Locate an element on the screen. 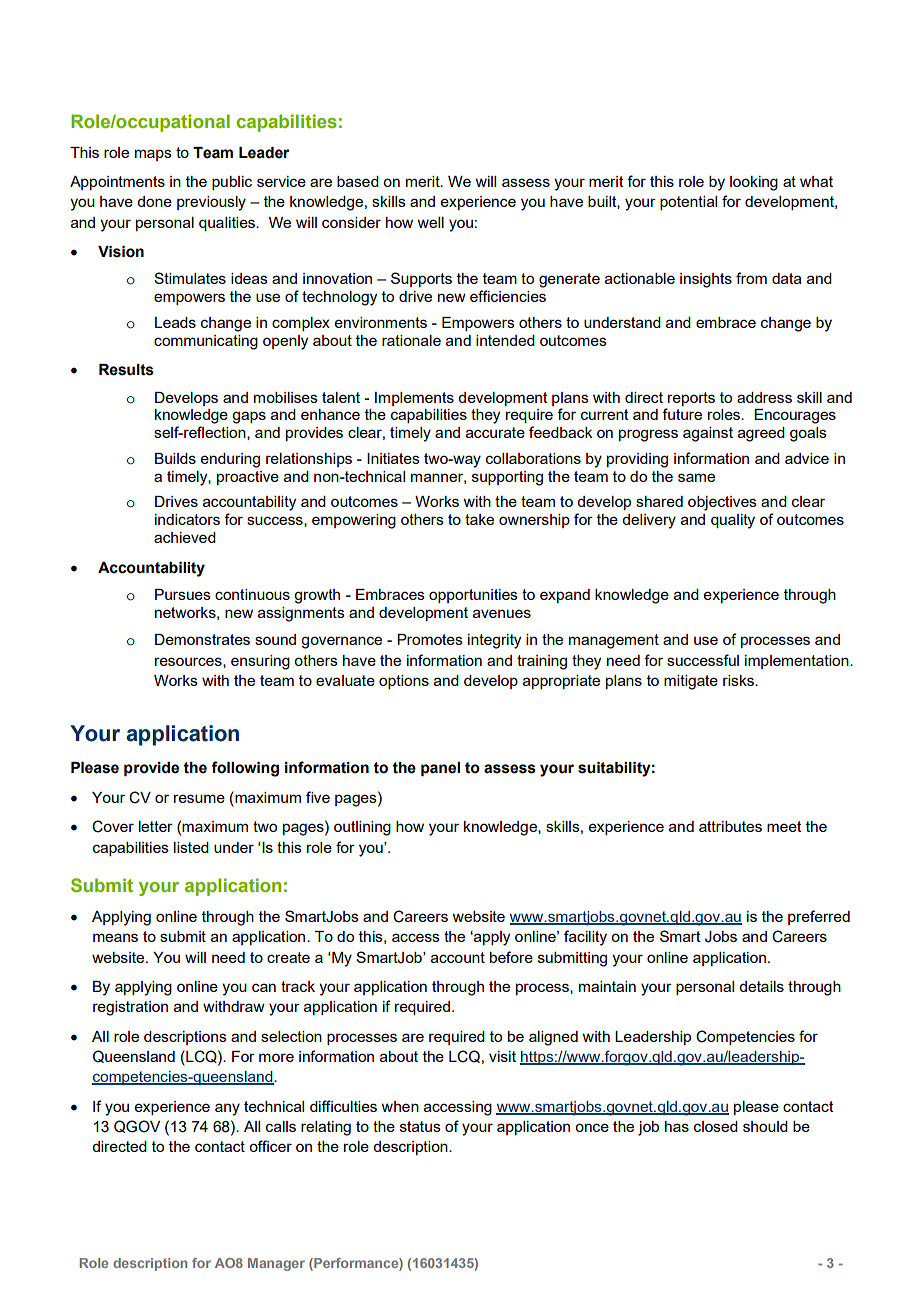 The image size is (924, 1308). before is located at coordinates (511, 957).
